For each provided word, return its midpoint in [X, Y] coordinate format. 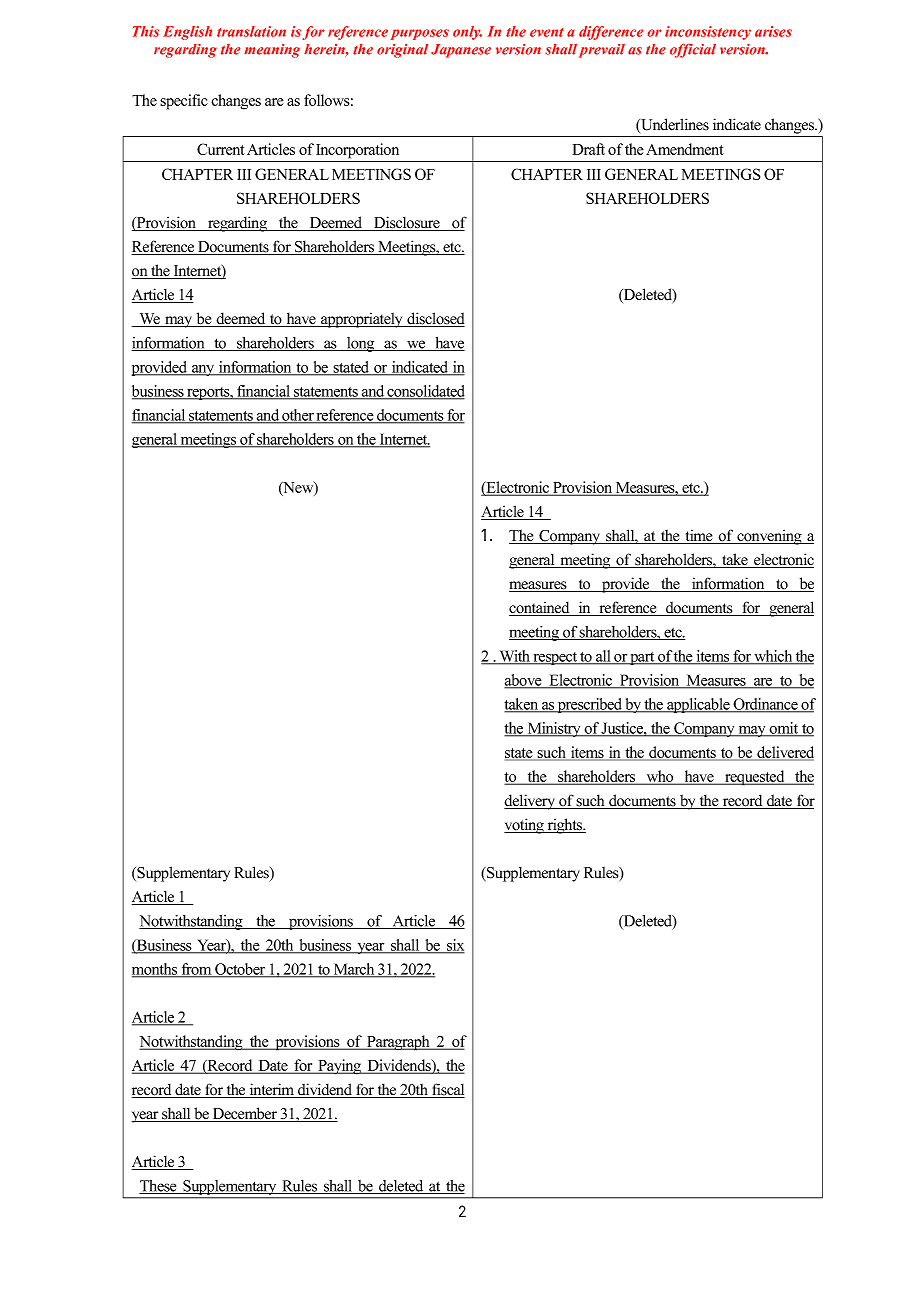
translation [251, 31]
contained [540, 608]
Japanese [461, 51]
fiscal [447, 1090]
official [693, 51]
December [244, 1114]
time [699, 536]
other [298, 416]
